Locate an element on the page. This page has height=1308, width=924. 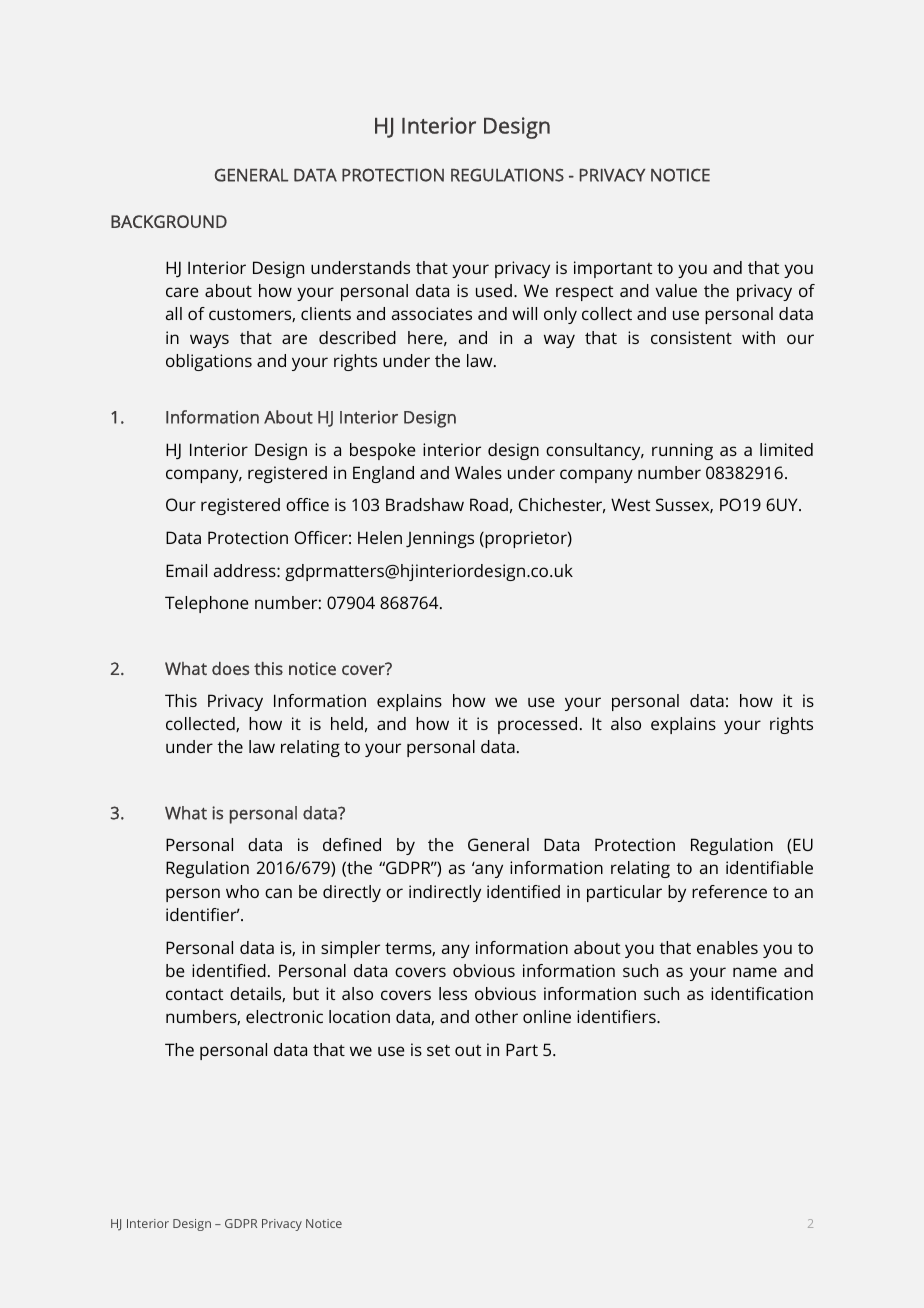
West is located at coordinates (630, 504).
